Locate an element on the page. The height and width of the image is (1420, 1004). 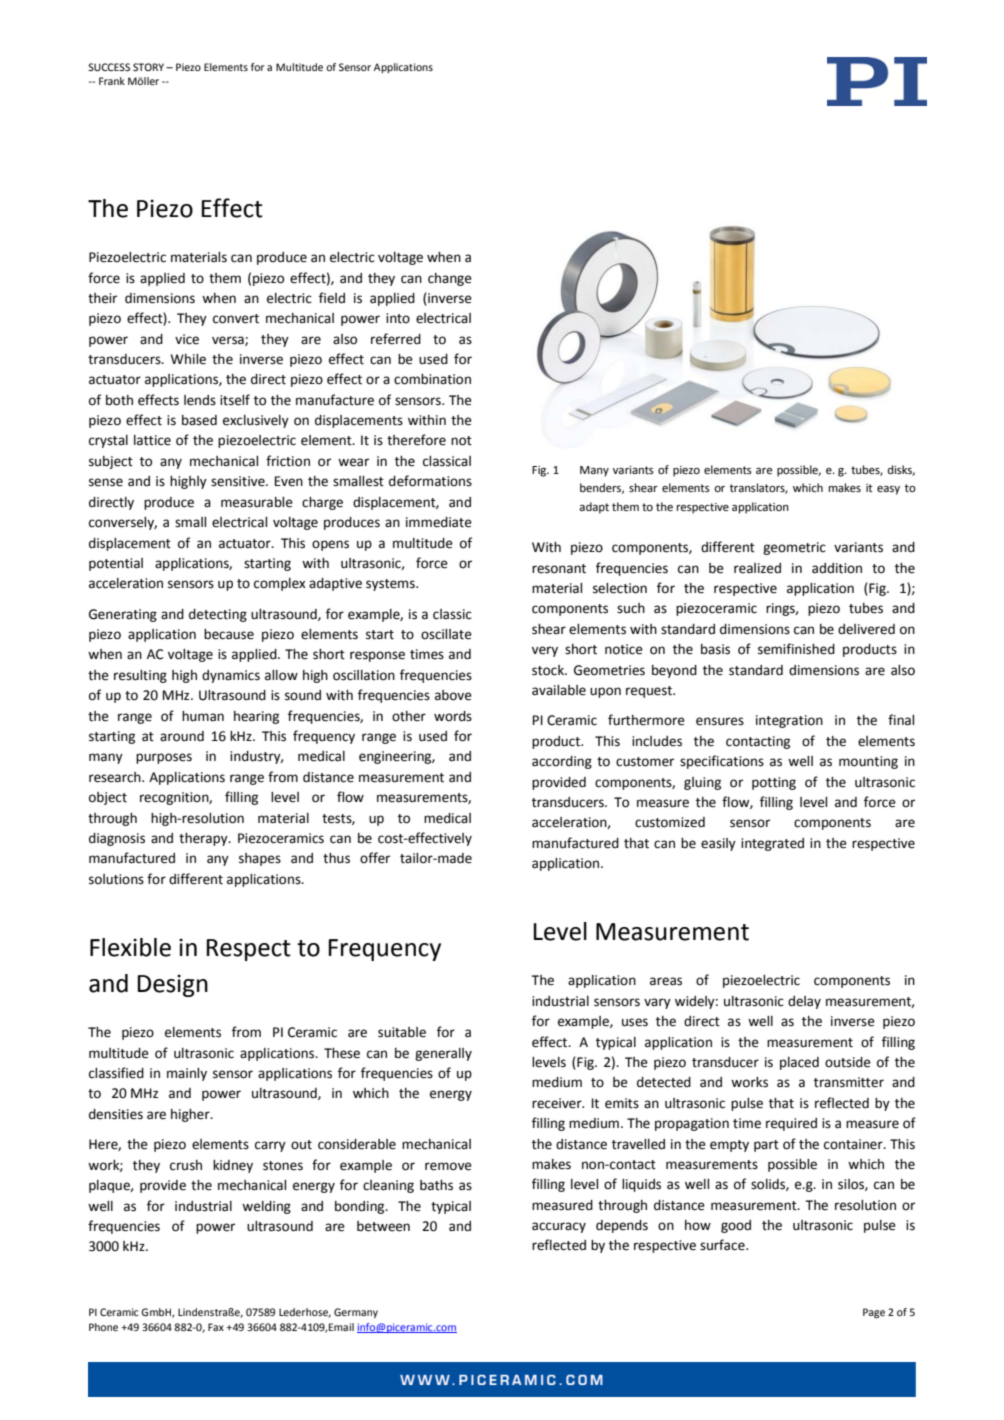
Design is located at coordinates (172, 985).
